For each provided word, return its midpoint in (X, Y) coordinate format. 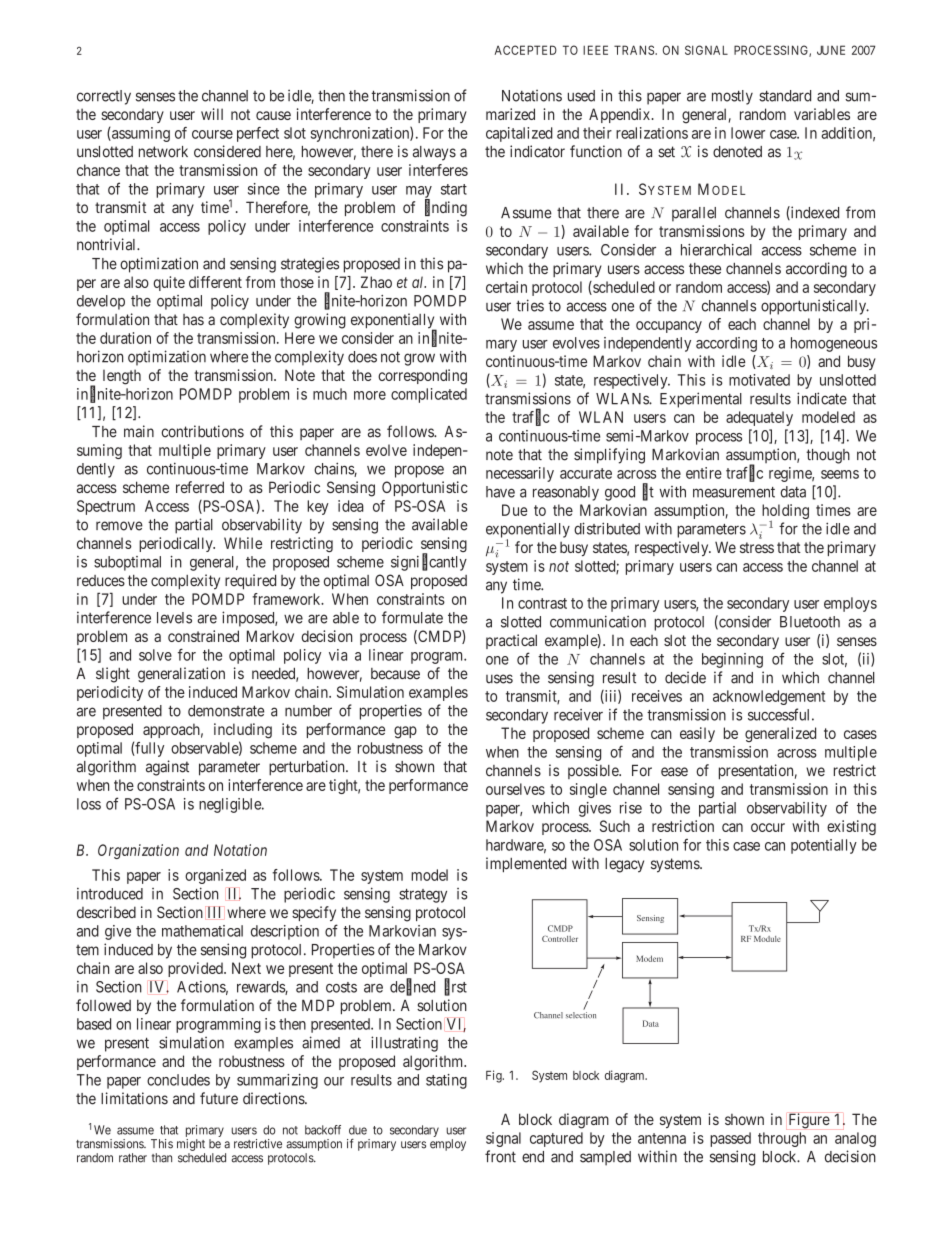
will (212, 114)
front (500, 1156)
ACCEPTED (526, 50)
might (191, 1145)
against (167, 768)
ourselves (515, 789)
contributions (203, 431)
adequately (759, 418)
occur (768, 827)
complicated (429, 395)
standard (785, 96)
